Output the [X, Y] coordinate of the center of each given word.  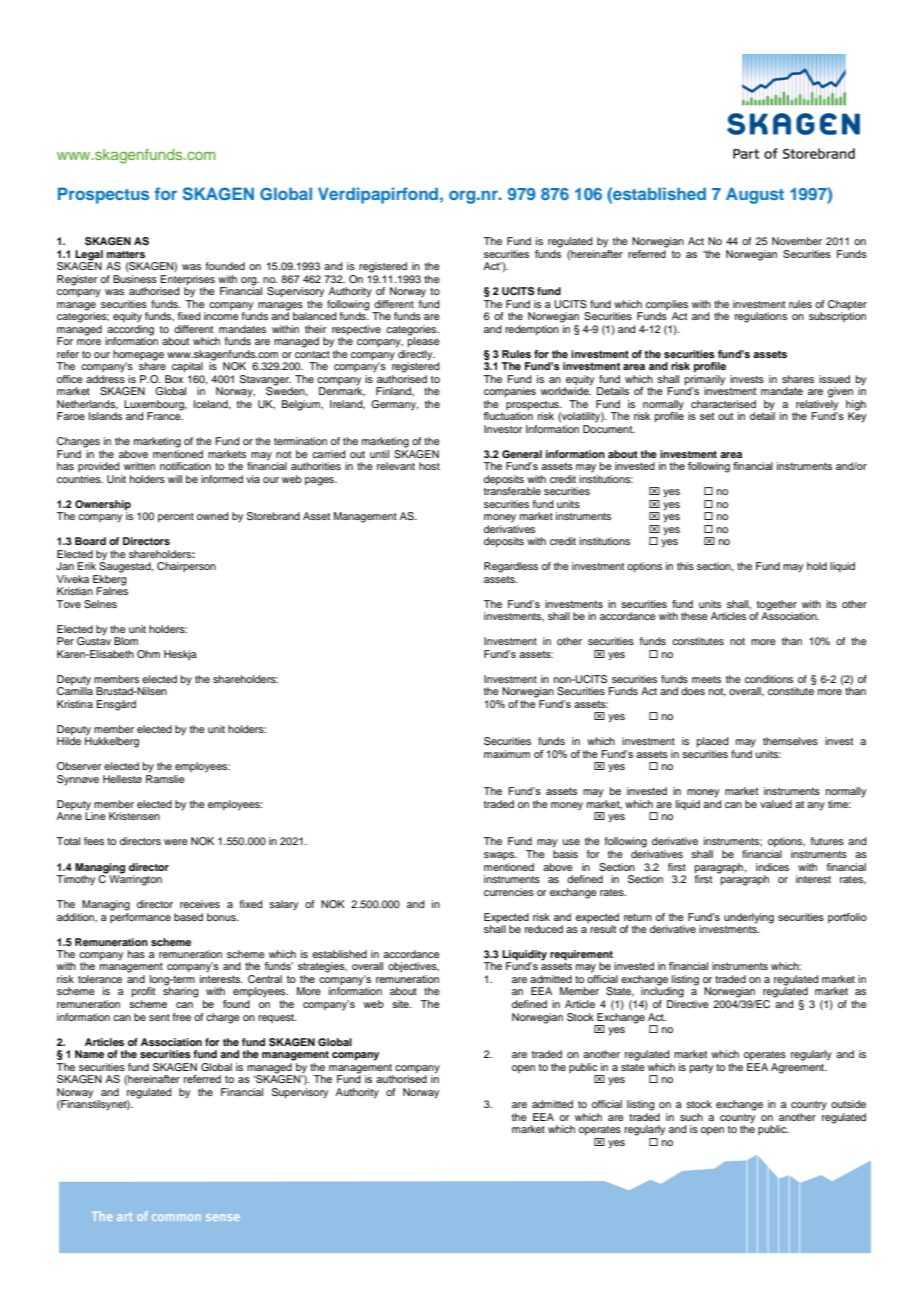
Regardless [511, 567]
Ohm [148, 654]
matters [126, 254]
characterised [723, 404]
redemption [532, 330]
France [165, 415]
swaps [500, 856]
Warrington [135, 879]
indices [772, 867]
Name [89, 1054]
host [429, 466]
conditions [769, 679]
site [401, 1004]
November [797, 241]
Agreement [799, 1067]
